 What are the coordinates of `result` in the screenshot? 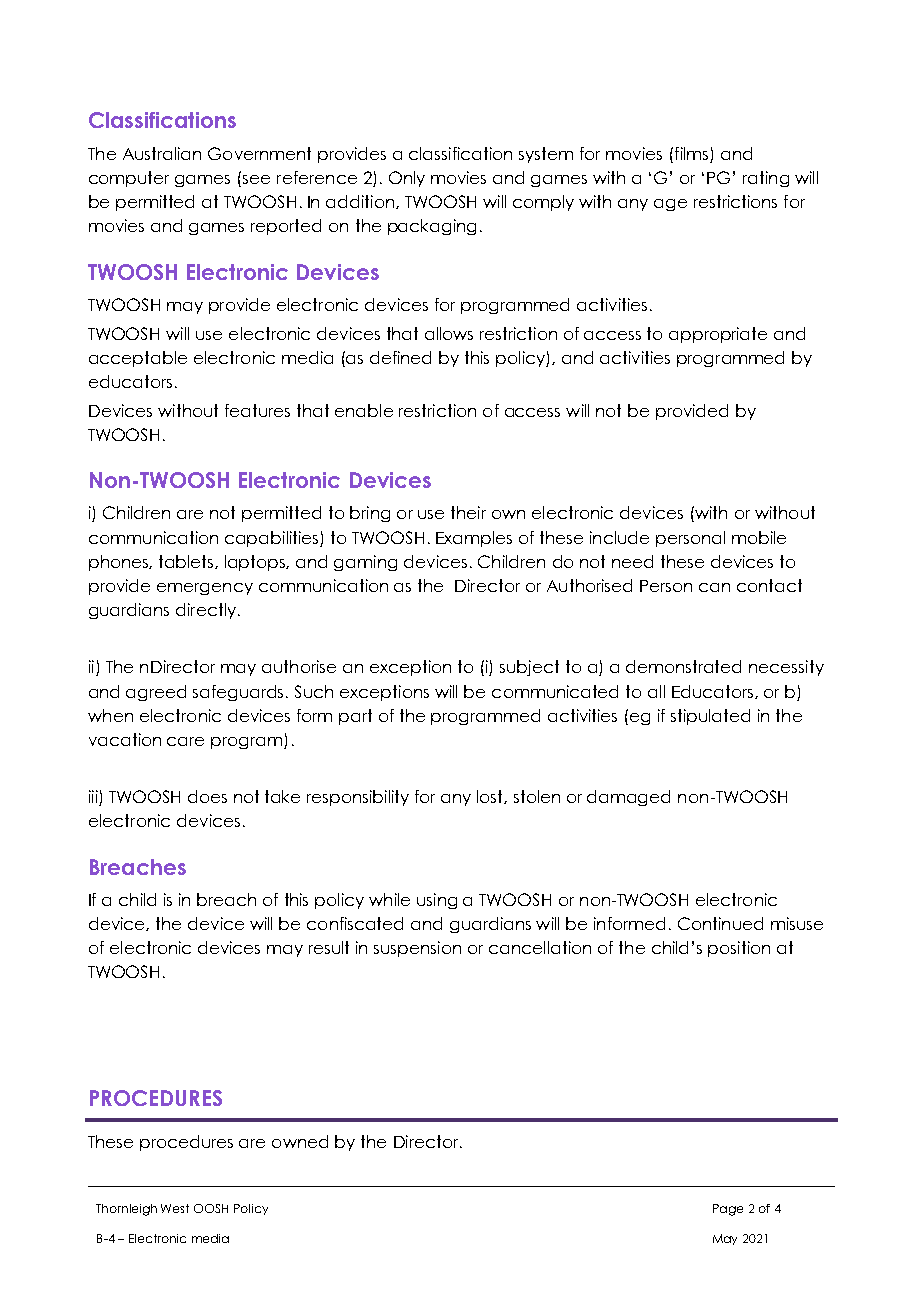 It's located at (329, 947).
